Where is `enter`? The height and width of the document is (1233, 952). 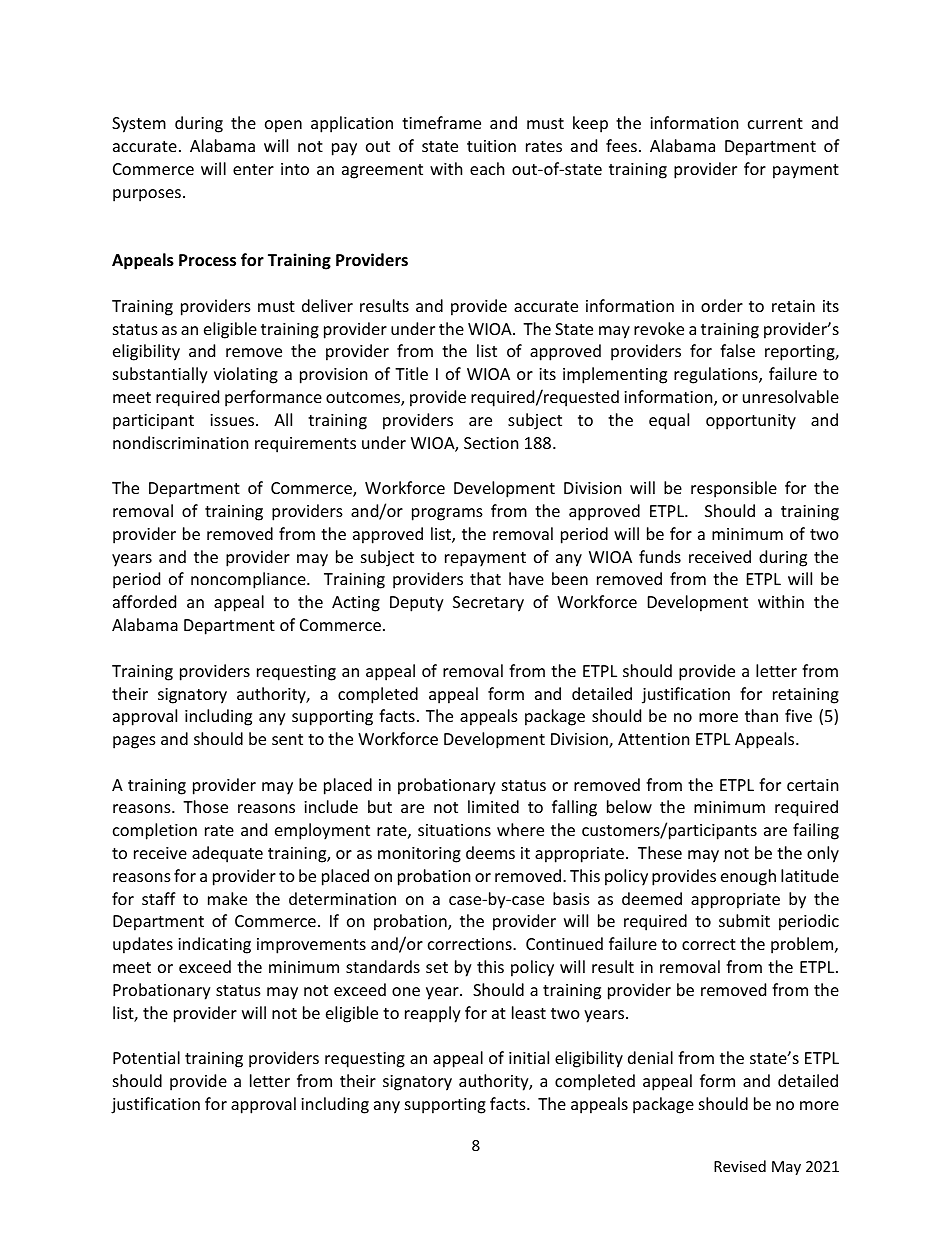
enter is located at coordinates (253, 169).
